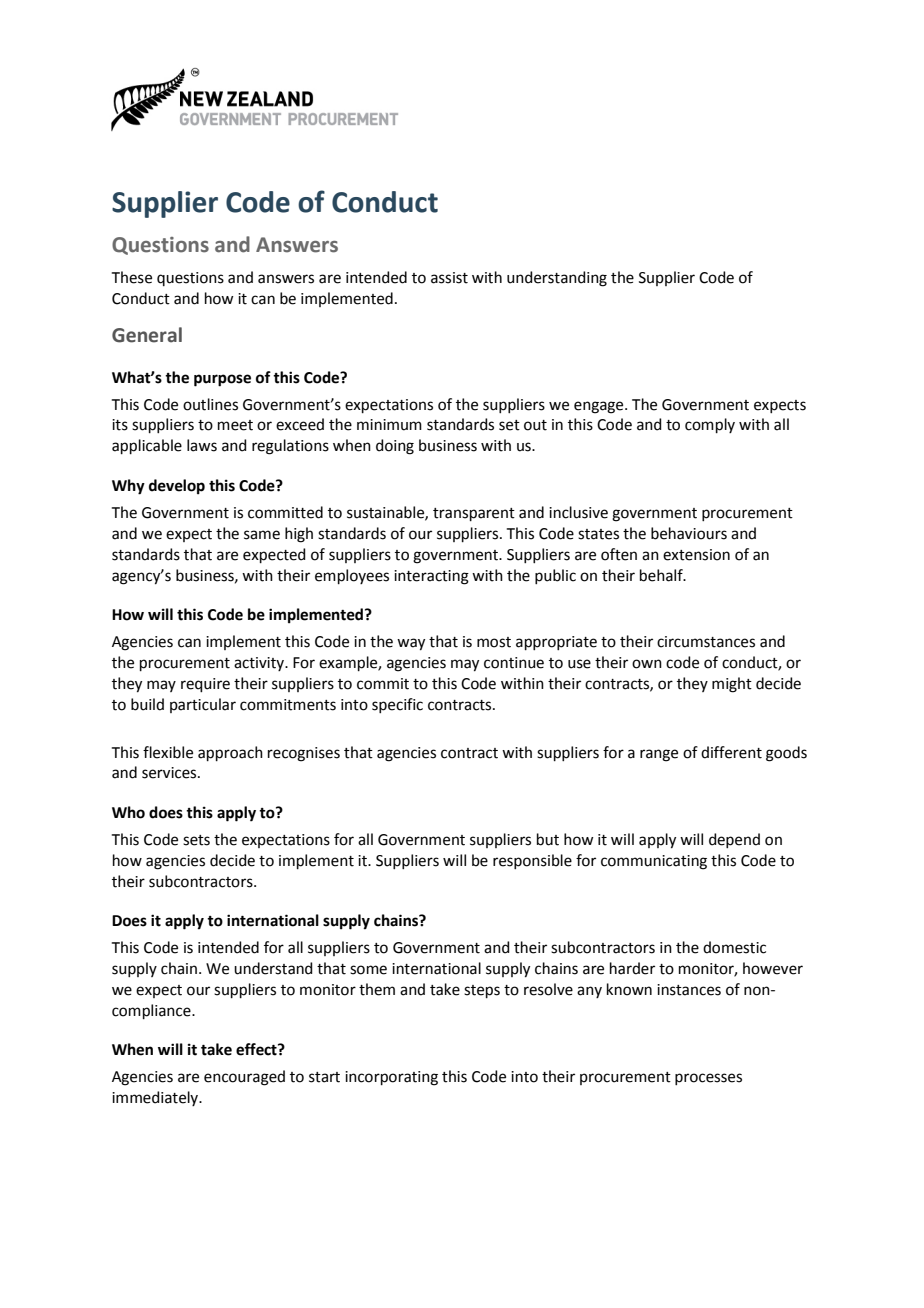 This screenshot has height=1308, width=924. I want to click on General, so click(147, 335).
